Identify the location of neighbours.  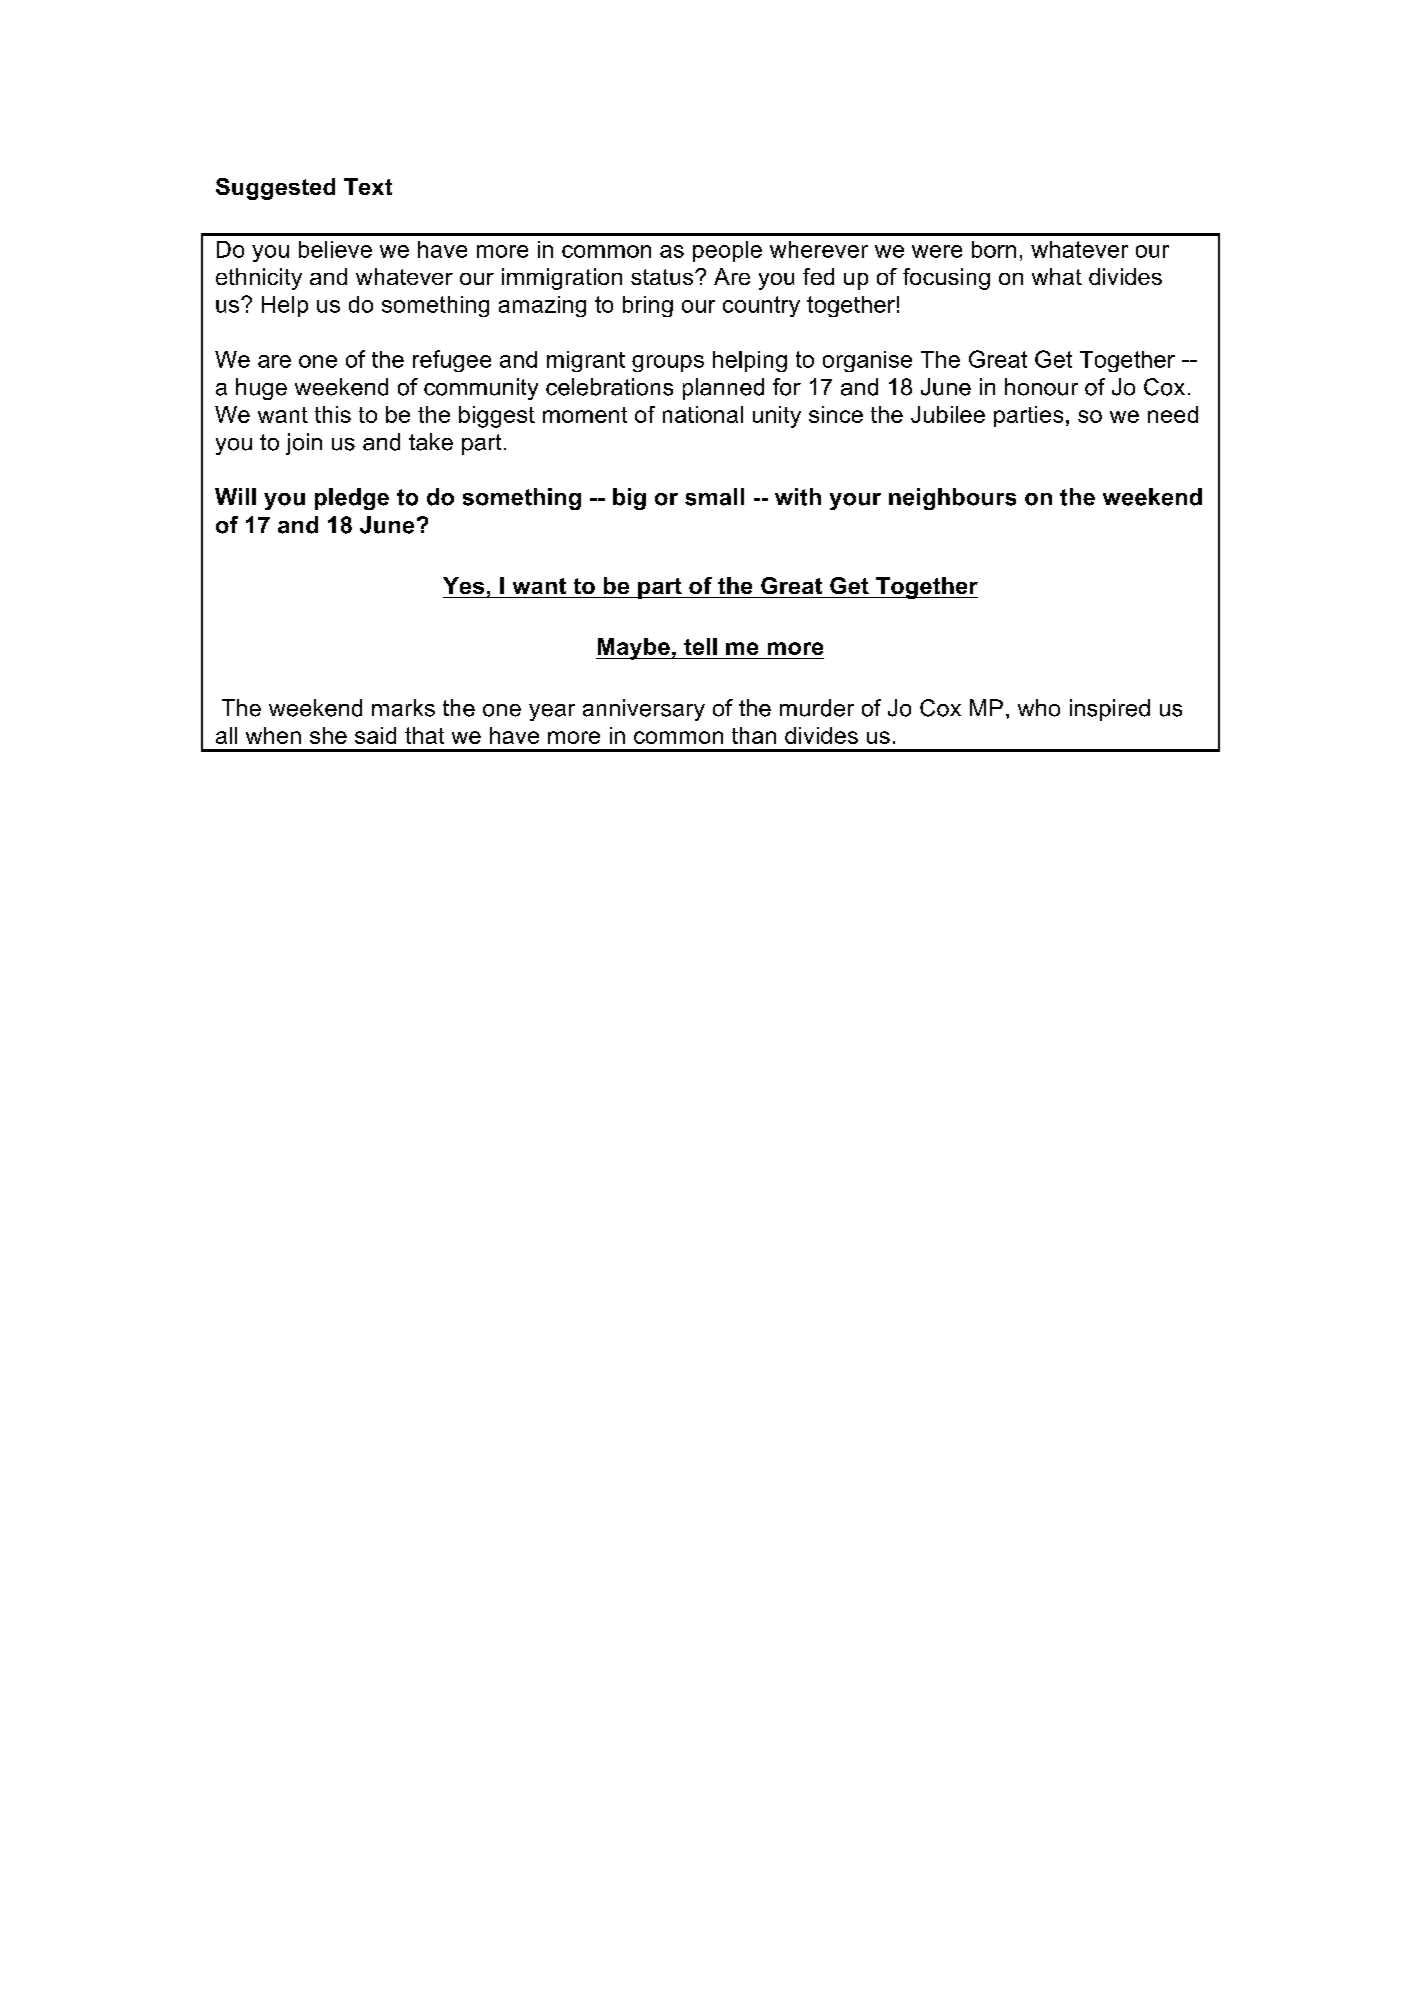
(952, 499).
